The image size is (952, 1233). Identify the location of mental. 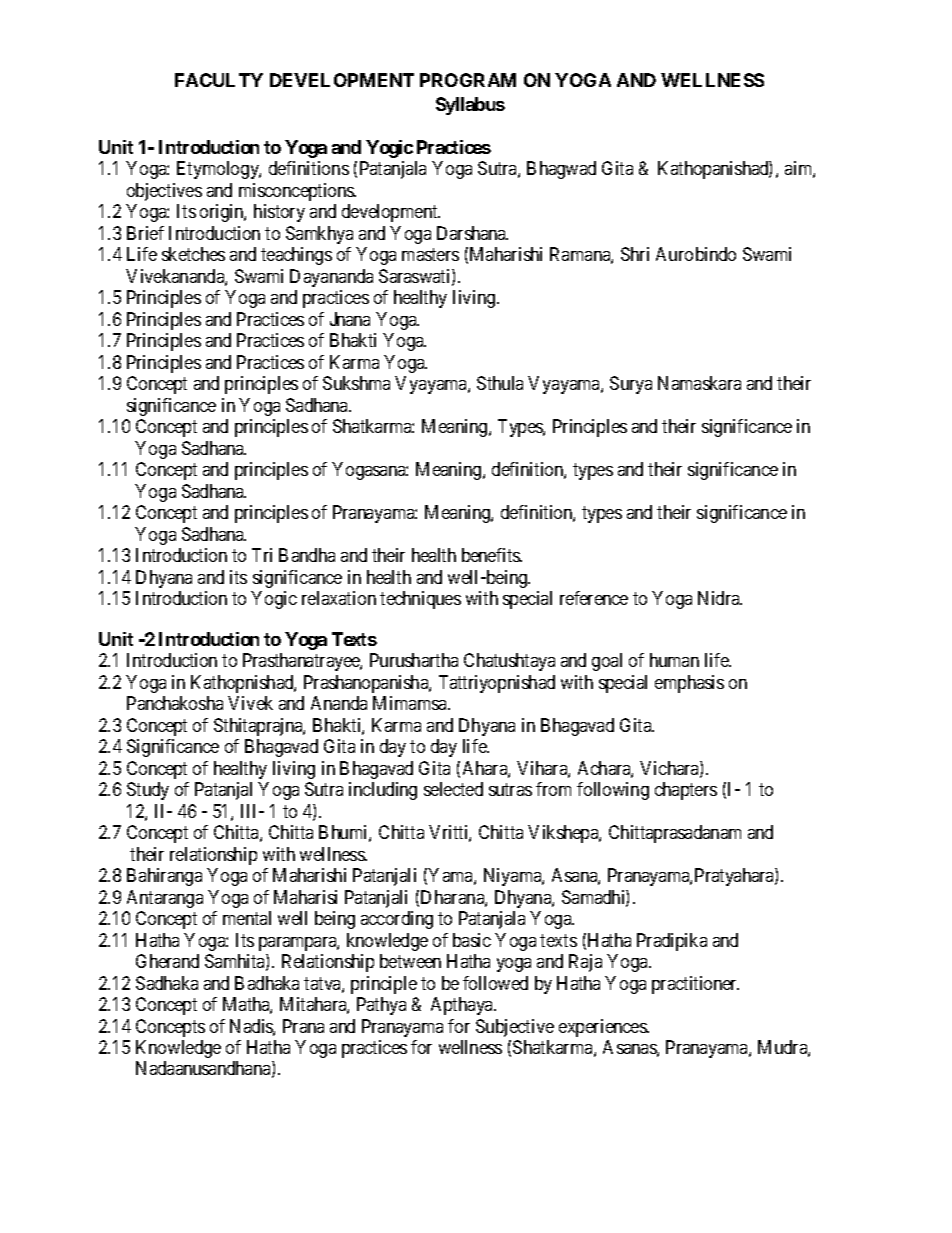
(247, 918).
